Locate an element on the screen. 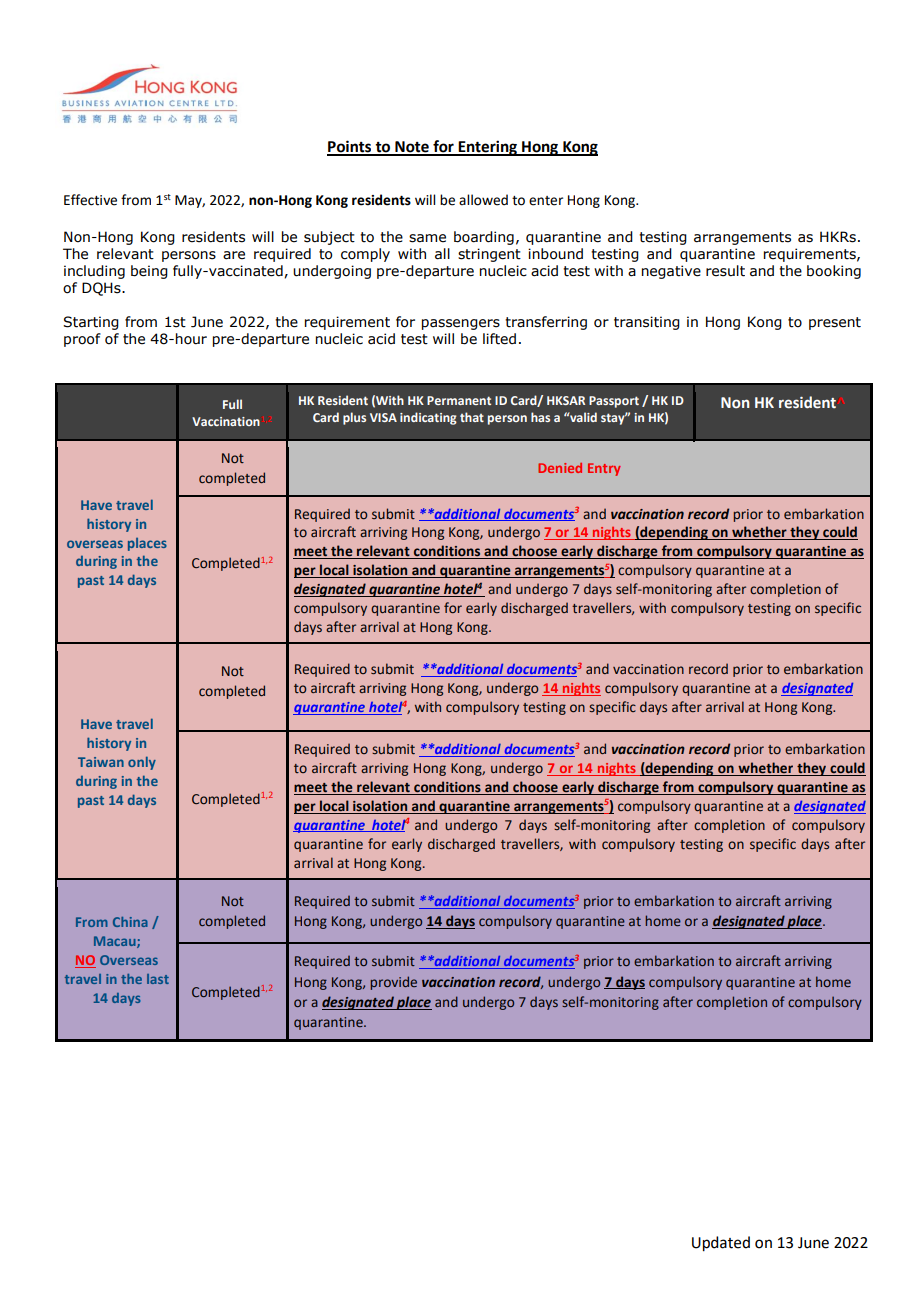 This screenshot has width=924, height=1308. Effective is located at coordinates (90, 200).
